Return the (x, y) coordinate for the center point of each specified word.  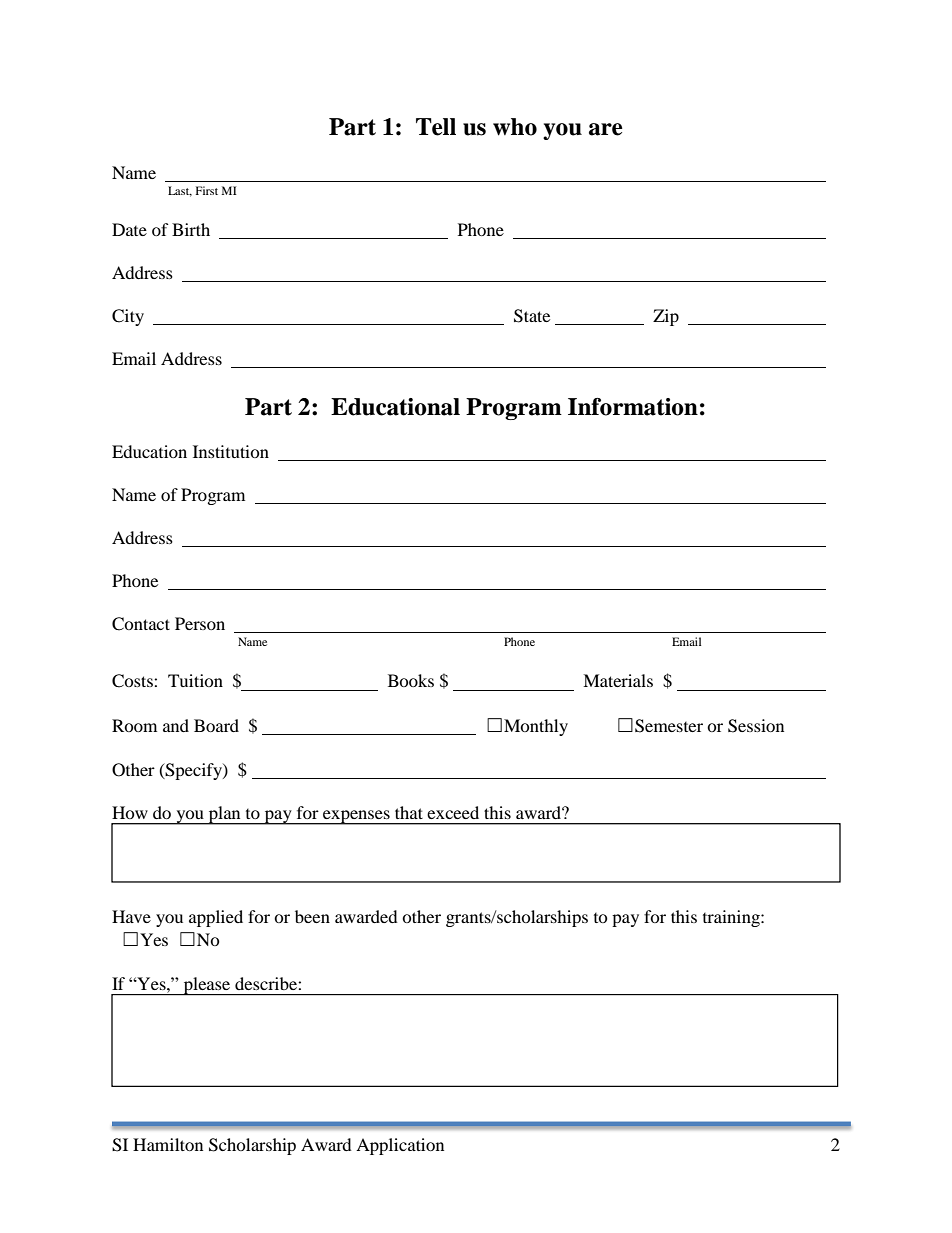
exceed (453, 812)
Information (633, 407)
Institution (231, 451)
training (732, 918)
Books (411, 680)
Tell (436, 127)
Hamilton (168, 1144)
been (312, 916)
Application (400, 1146)
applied (216, 918)
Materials (618, 680)
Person (200, 623)
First (207, 190)
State (532, 316)
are (606, 129)
